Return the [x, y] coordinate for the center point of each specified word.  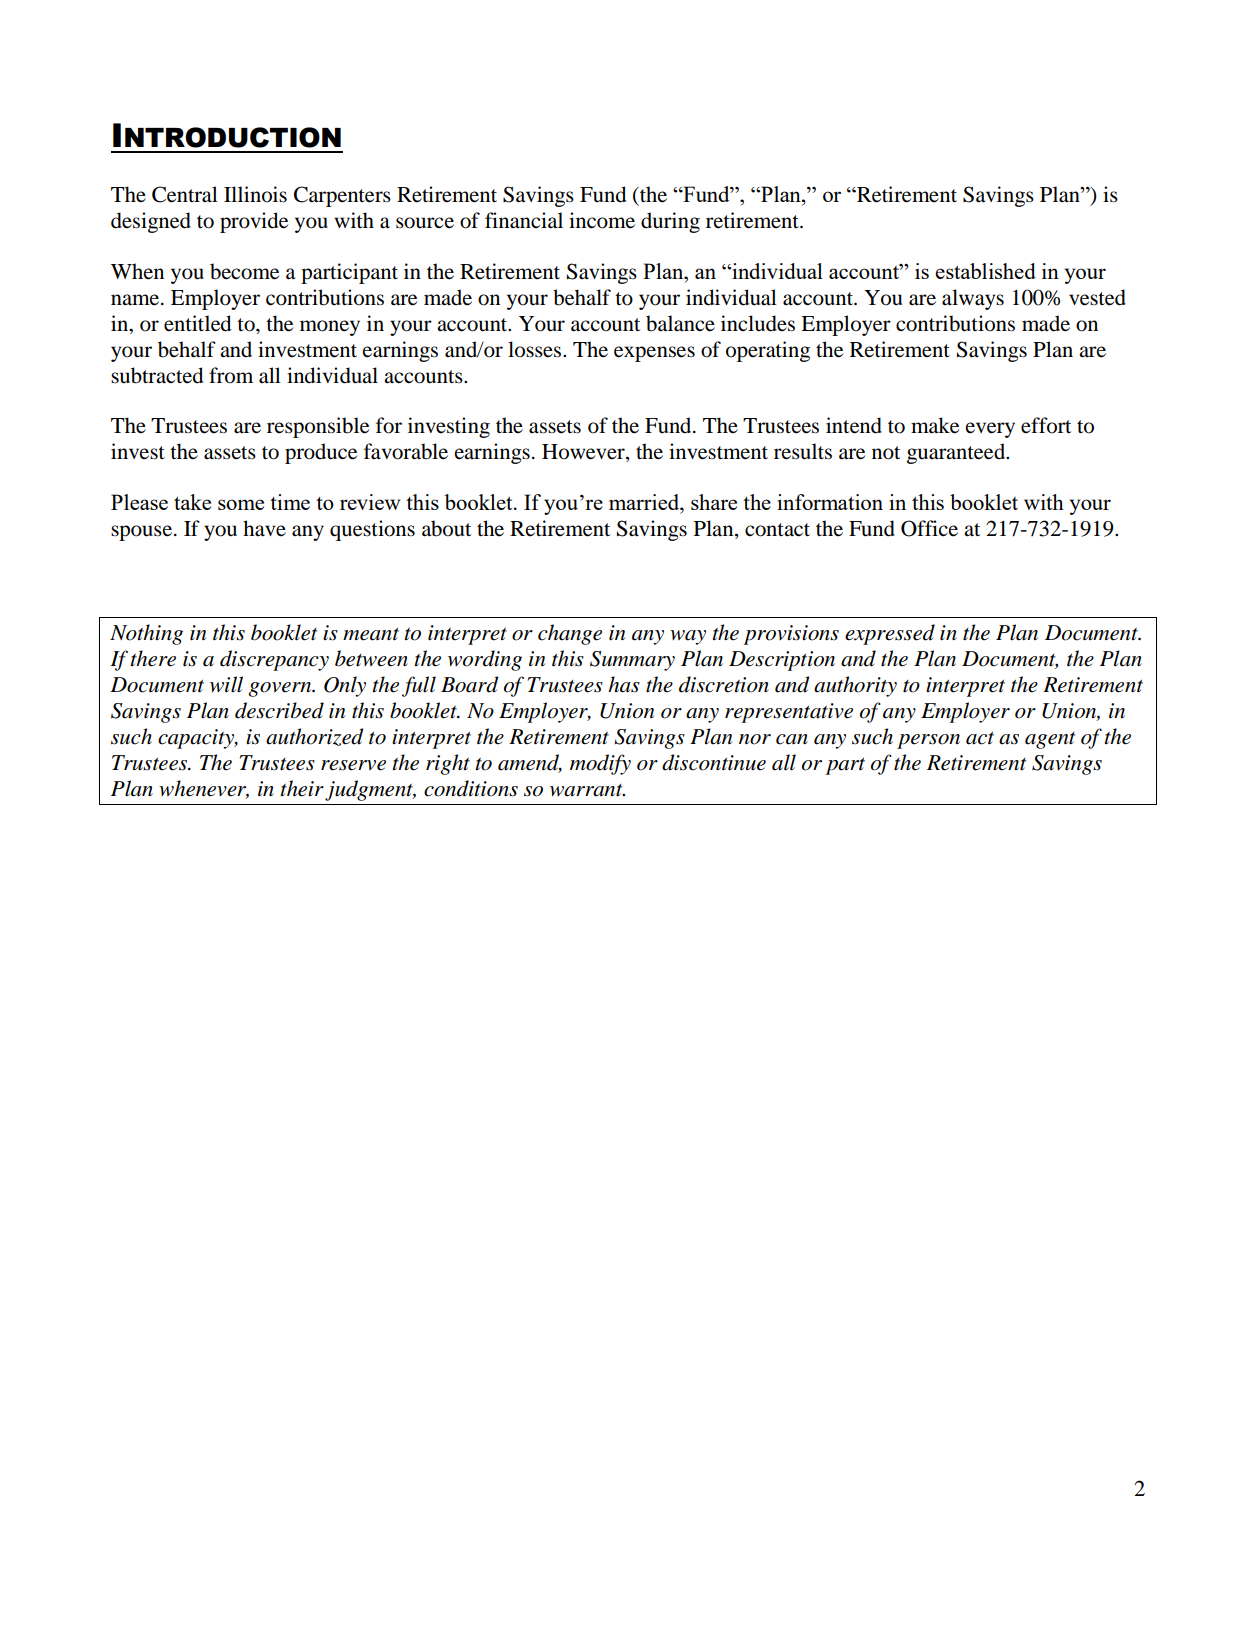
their [302, 788]
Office [929, 528]
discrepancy [274, 660]
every [990, 430]
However [584, 453]
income [602, 220]
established [985, 271]
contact [777, 530]
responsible [318, 427]
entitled [197, 323]
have [264, 528]
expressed [890, 634]
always [973, 299]
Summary [632, 661]
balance [680, 323]
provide [254, 222]
